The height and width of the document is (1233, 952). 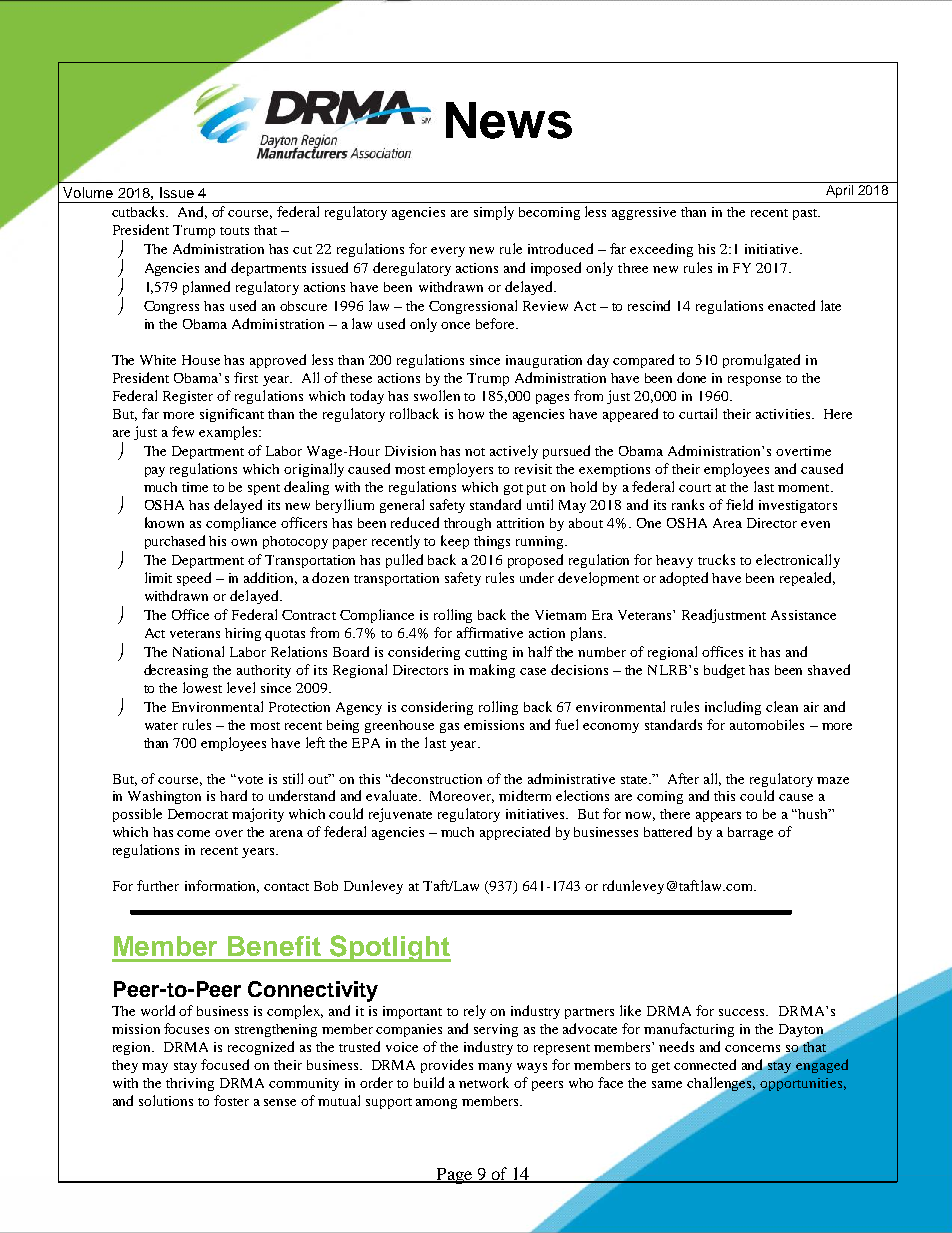 What do you see at coordinates (447, 1066) in the document?
I see `provides` at bounding box center [447, 1066].
